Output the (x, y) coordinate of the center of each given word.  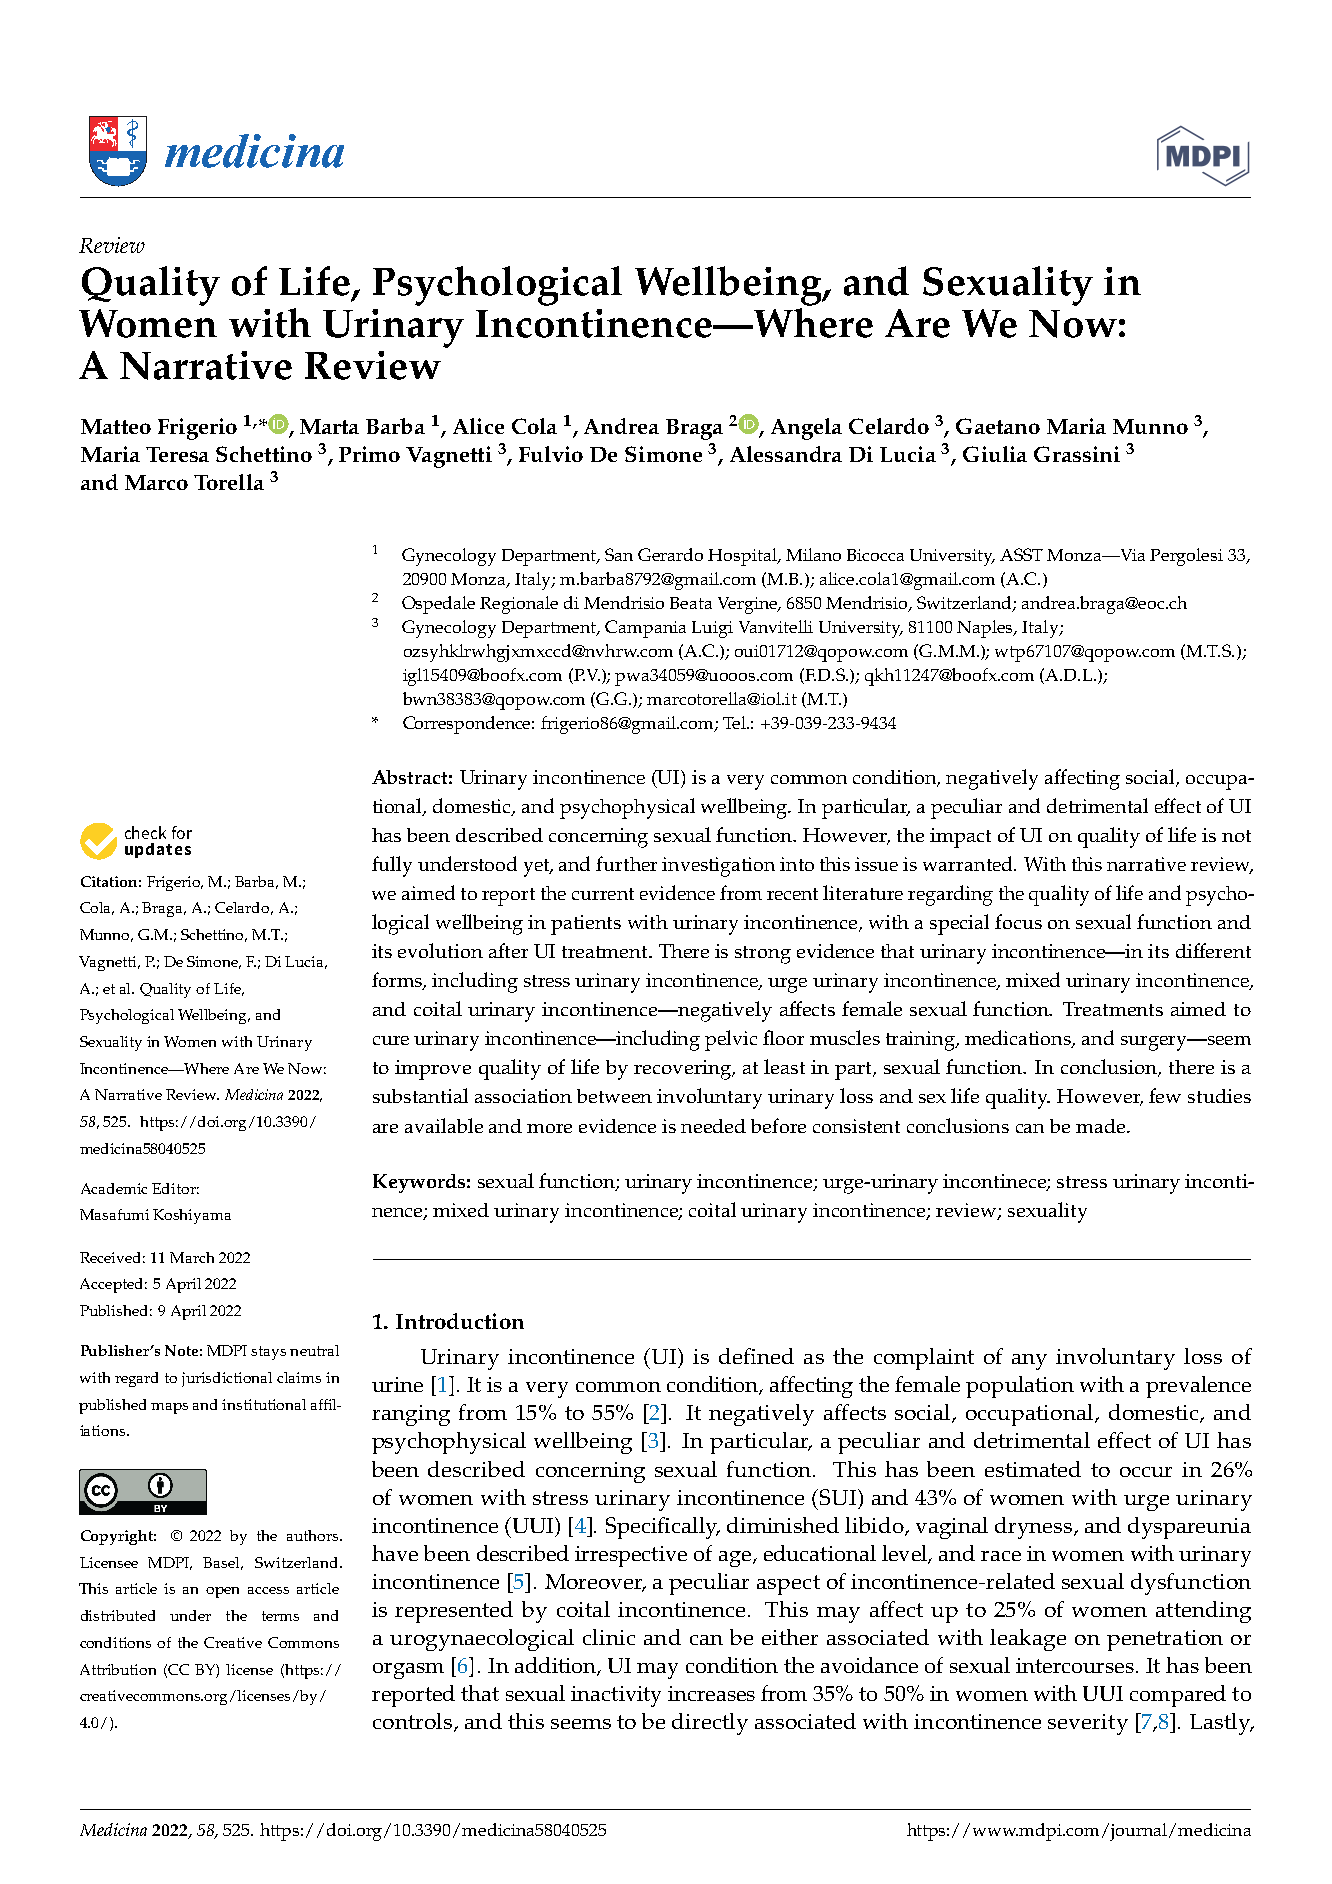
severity (1088, 1724)
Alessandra (786, 454)
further (626, 863)
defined (756, 1356)
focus (1018, 921)
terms (280, 1616)
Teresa (177, 454)
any (1029, 1362)
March (192, 1257)
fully (392, 866)
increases (711, 1693)
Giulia (995, 454)
